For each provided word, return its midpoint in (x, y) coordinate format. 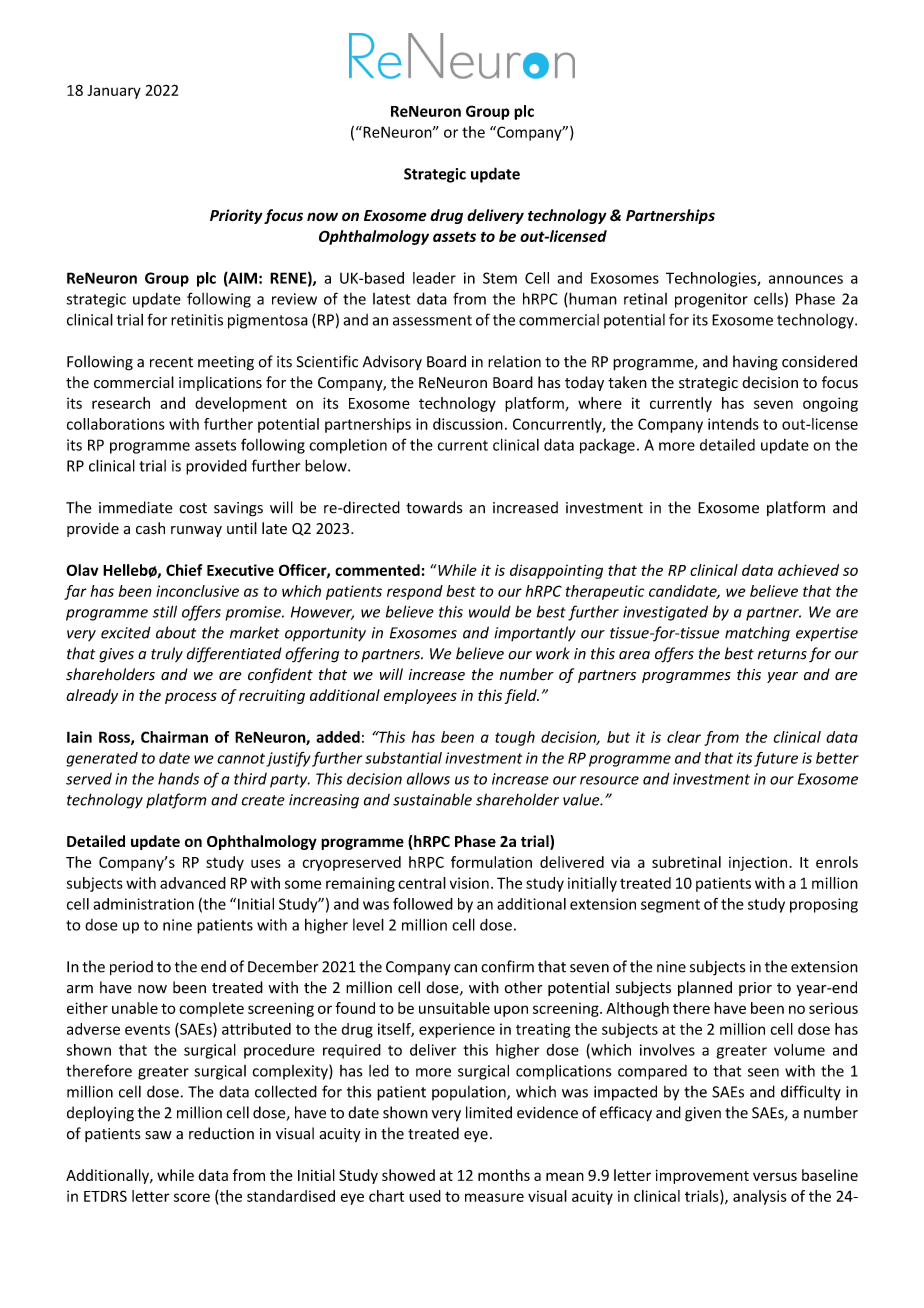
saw (158, 1135)
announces (806, 279)
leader (434, 278)
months (504, 1175)
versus (775, 1176)
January (114, 92)
